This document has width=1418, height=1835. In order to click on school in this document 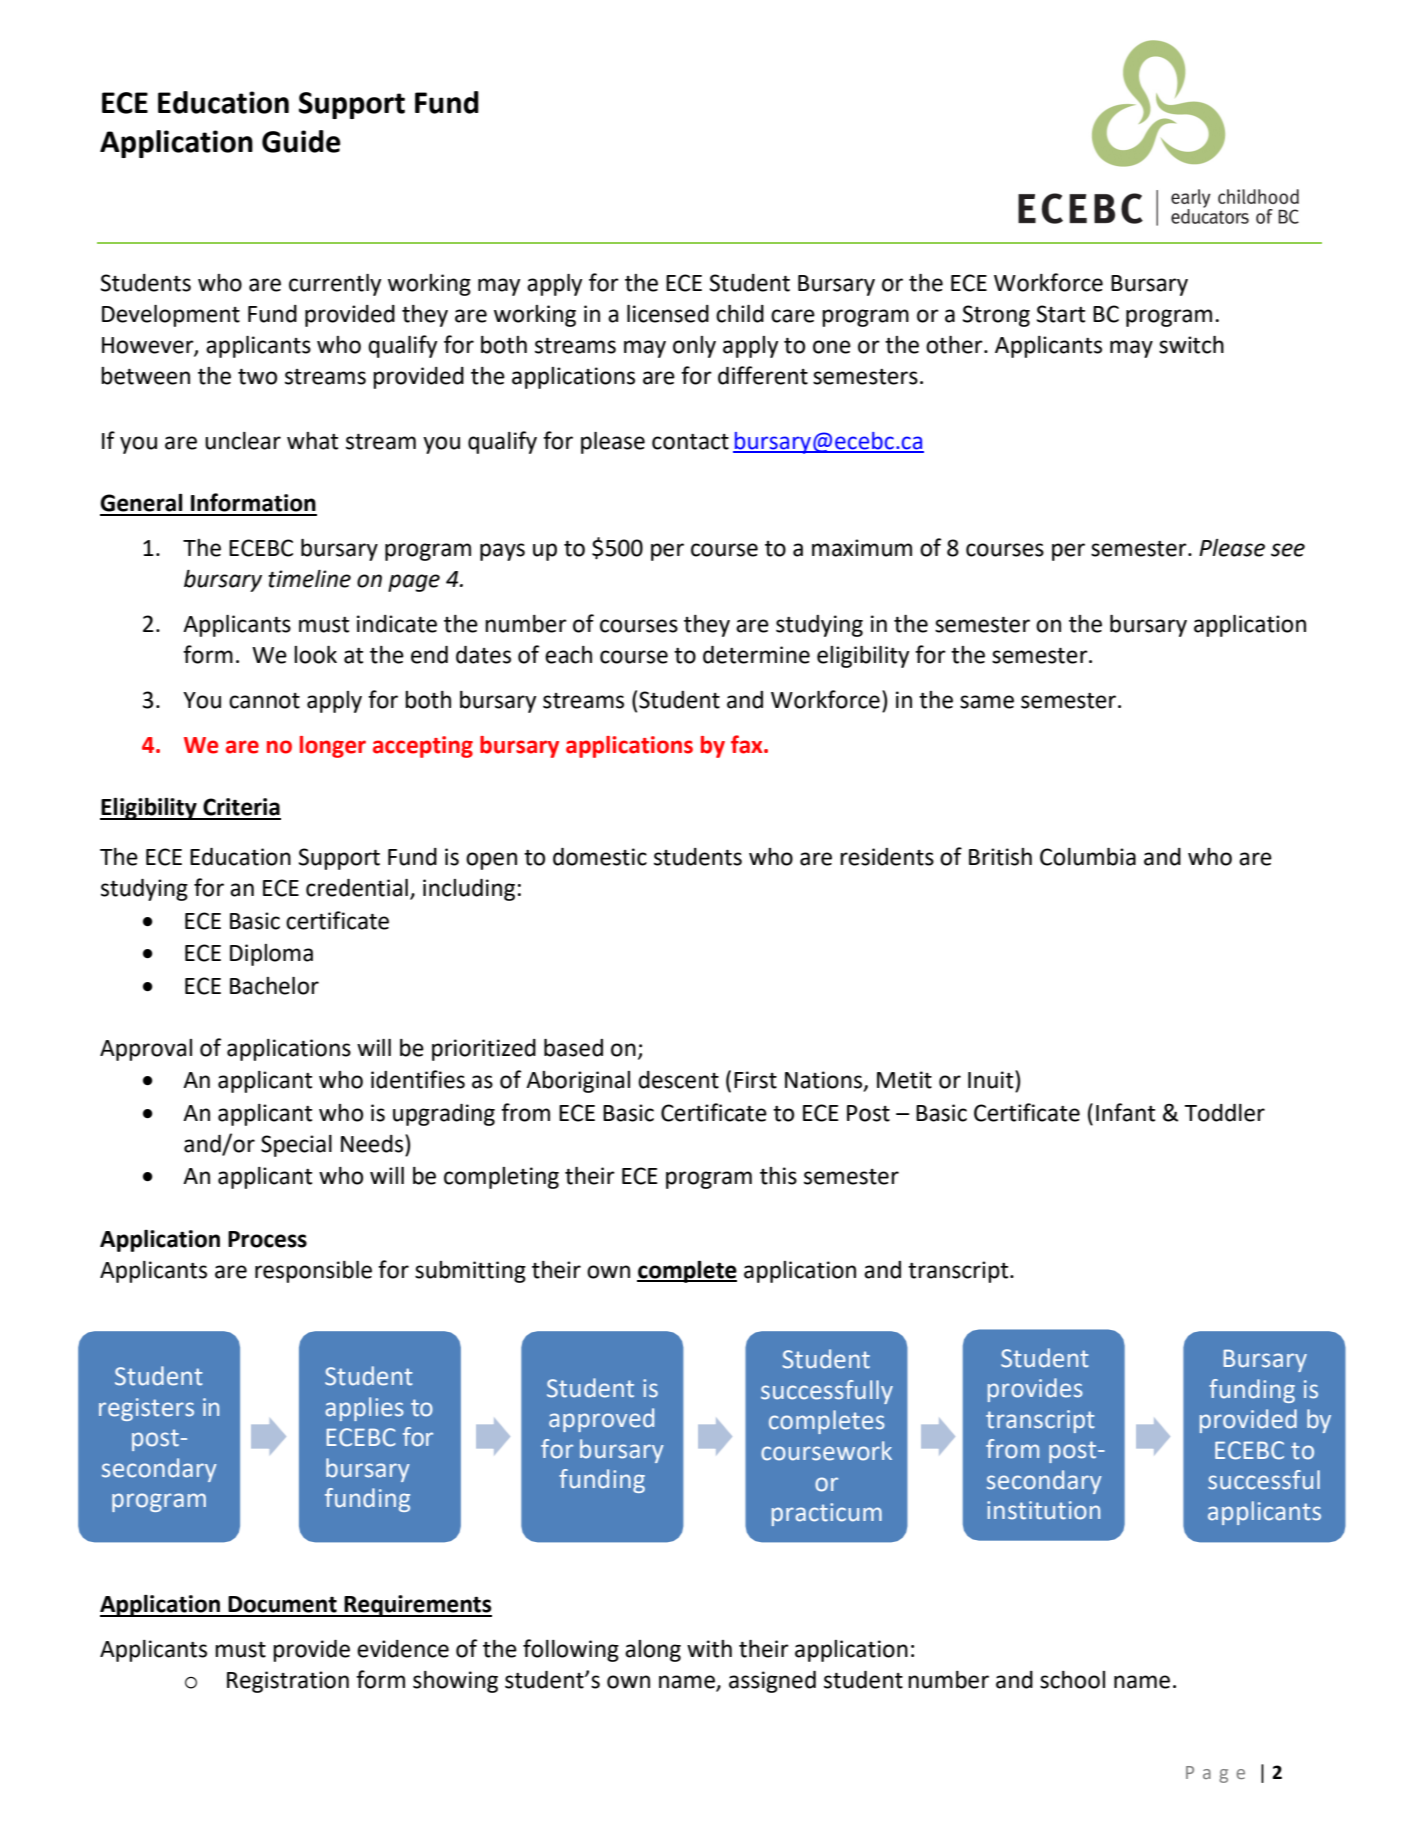, I will do `click(1072, 1680)`.
